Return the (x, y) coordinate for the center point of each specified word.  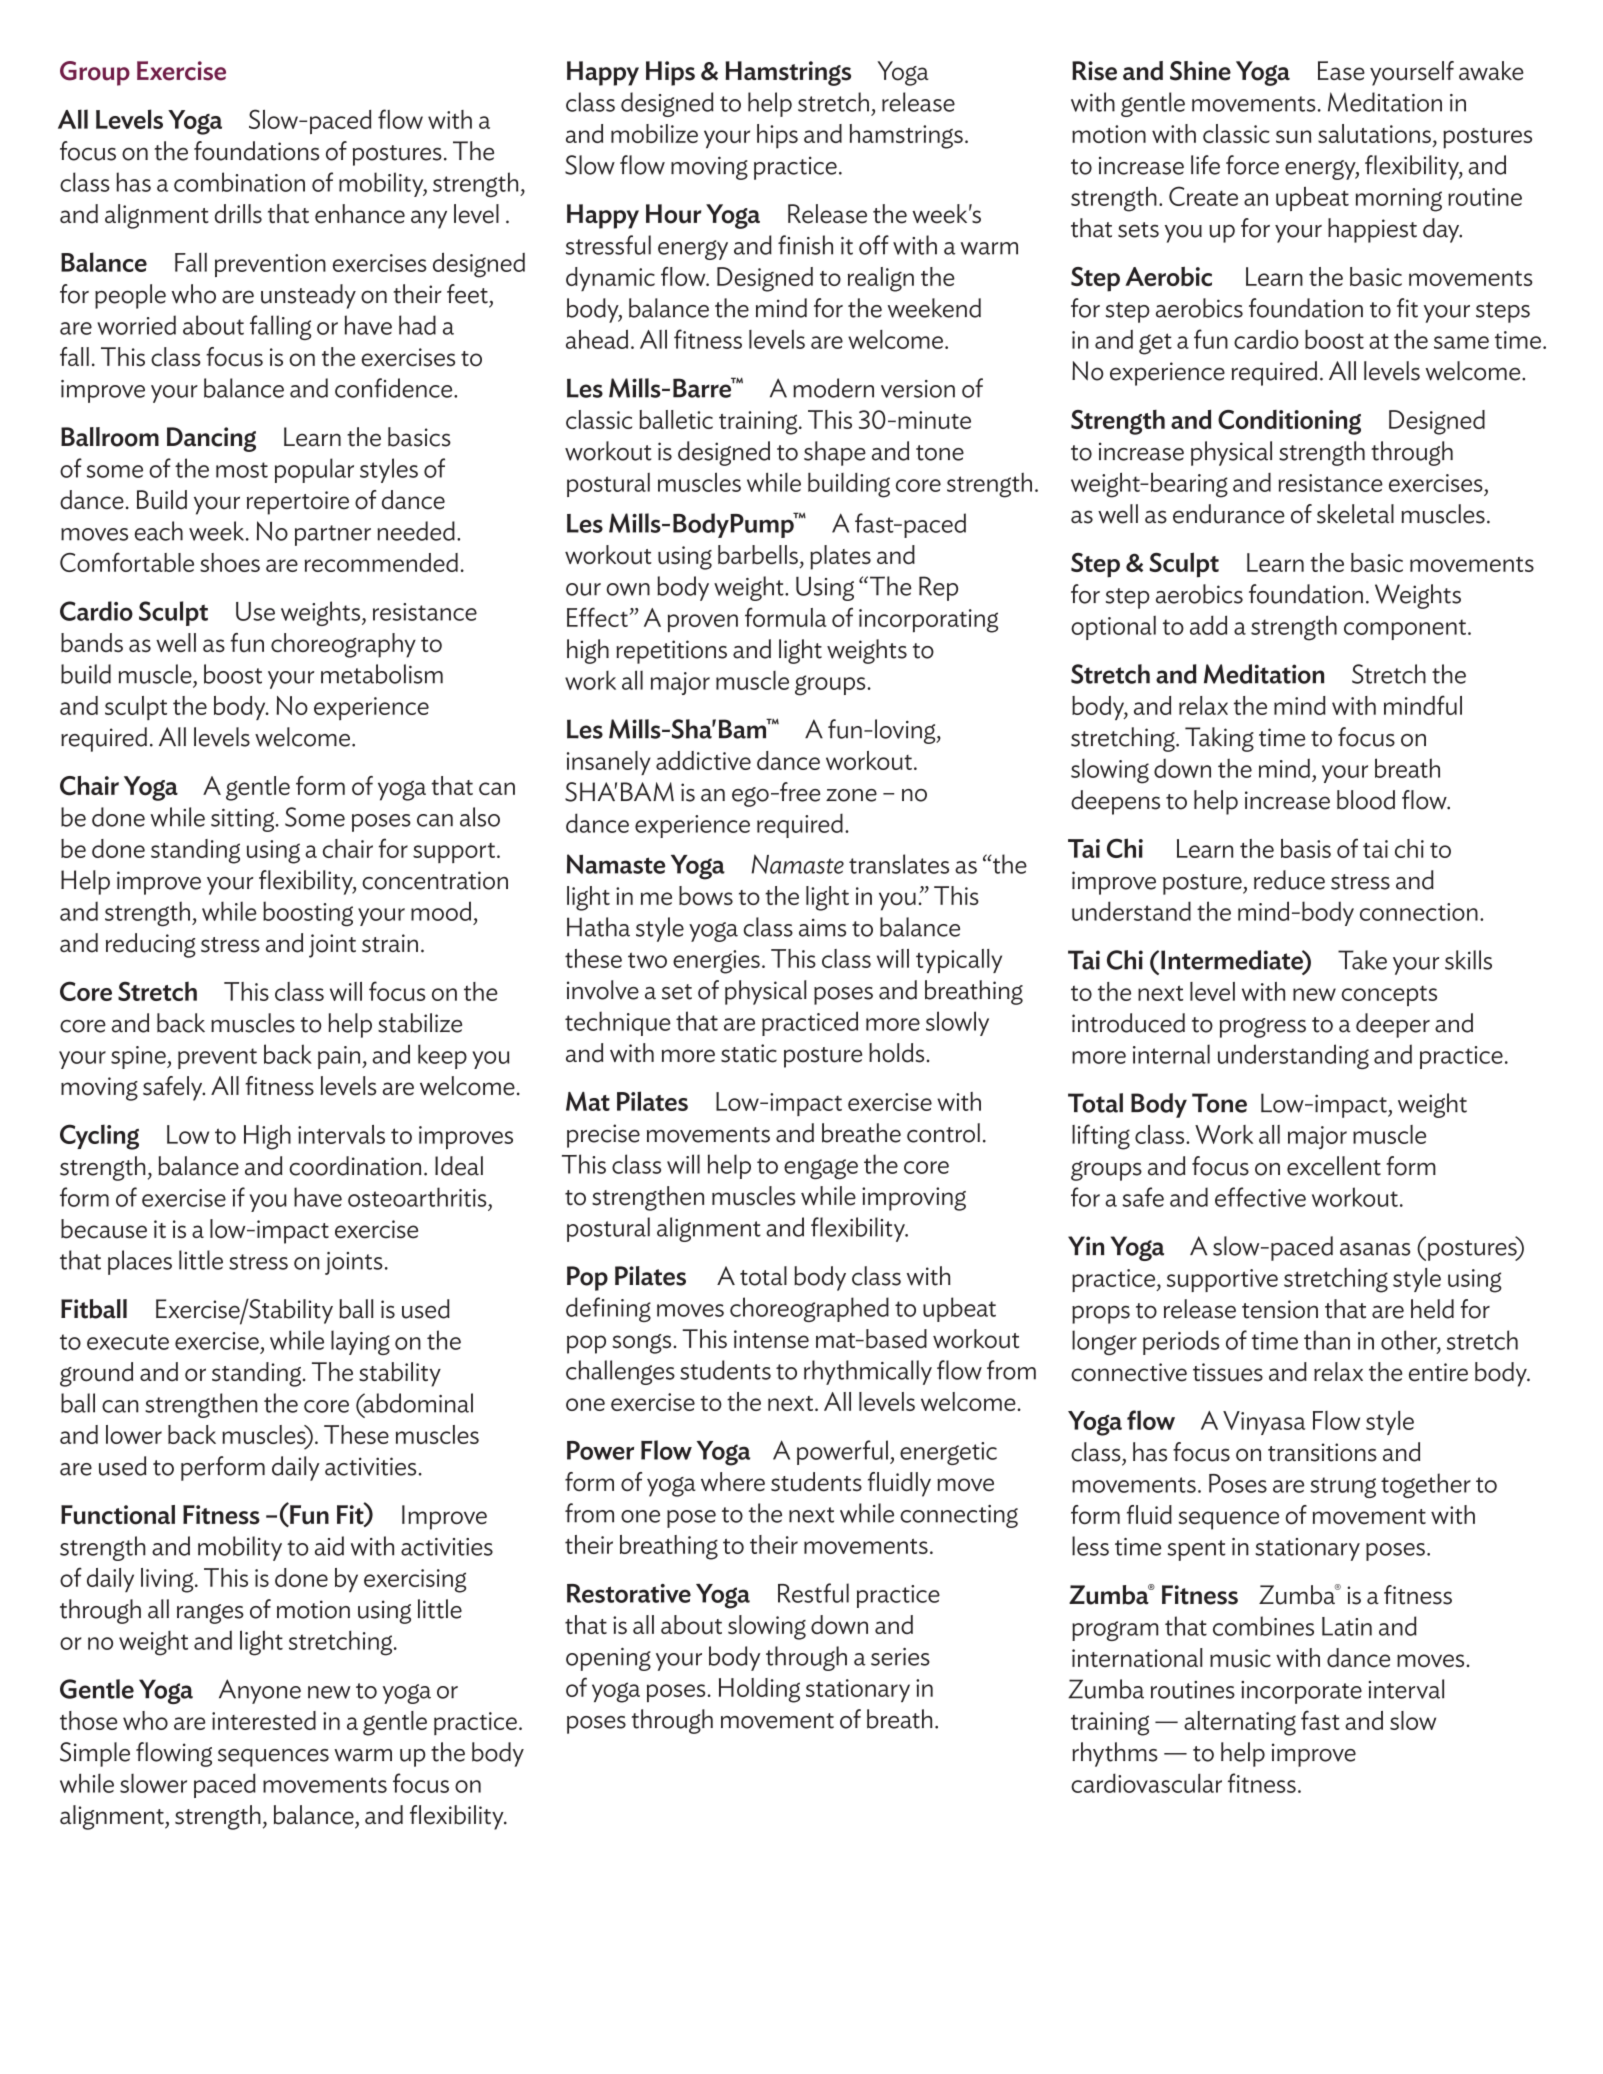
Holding (759, 1690)
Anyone (260, 1691)
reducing (151, 945)
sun (1293, 136)
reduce (1289, 880)
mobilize (654, 133)
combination (239, 182)
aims (822, 928)
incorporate (1301, 1692)
